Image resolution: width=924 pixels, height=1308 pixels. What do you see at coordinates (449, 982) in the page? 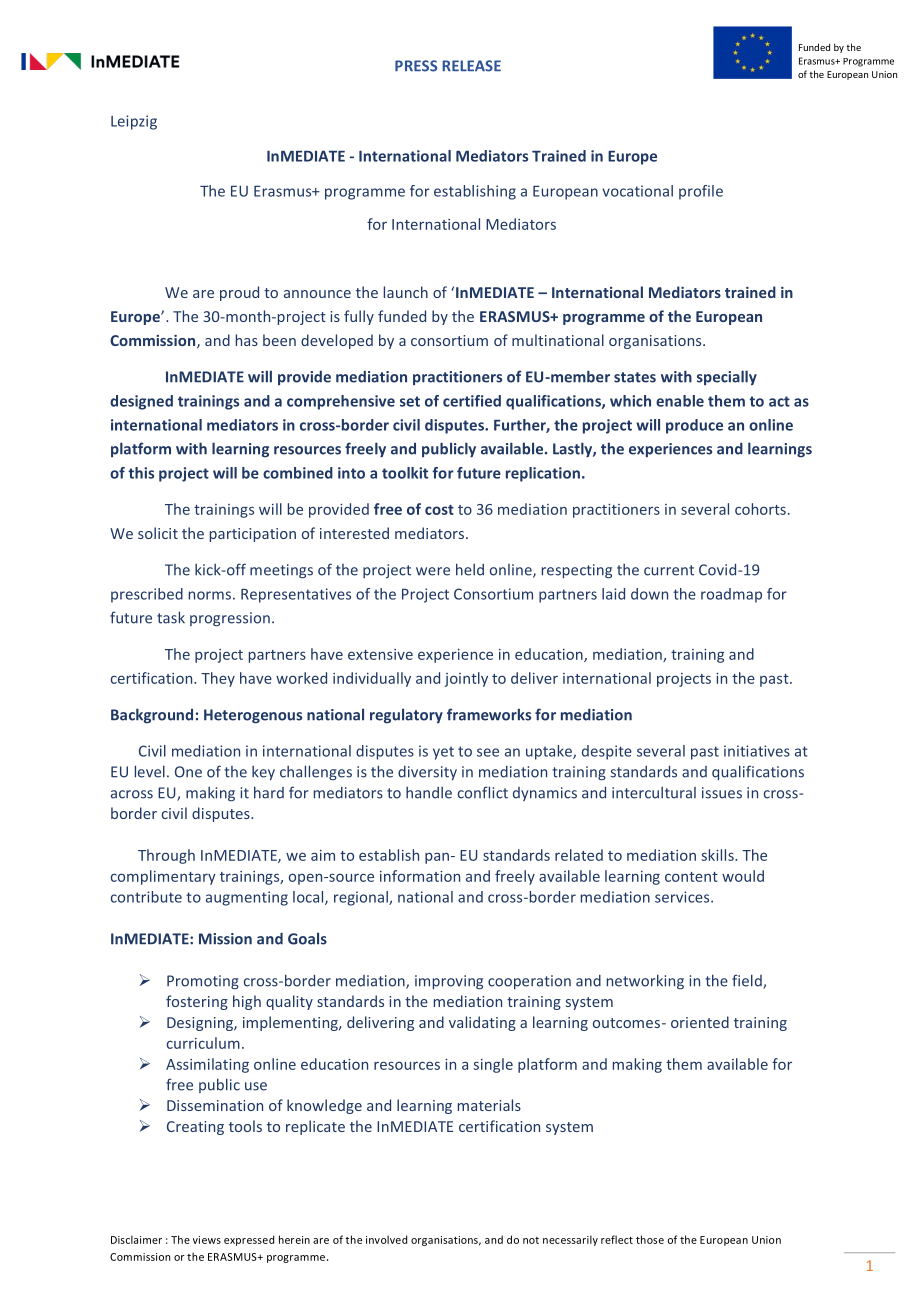
I see `improving` at bounding box center [449, 982].
